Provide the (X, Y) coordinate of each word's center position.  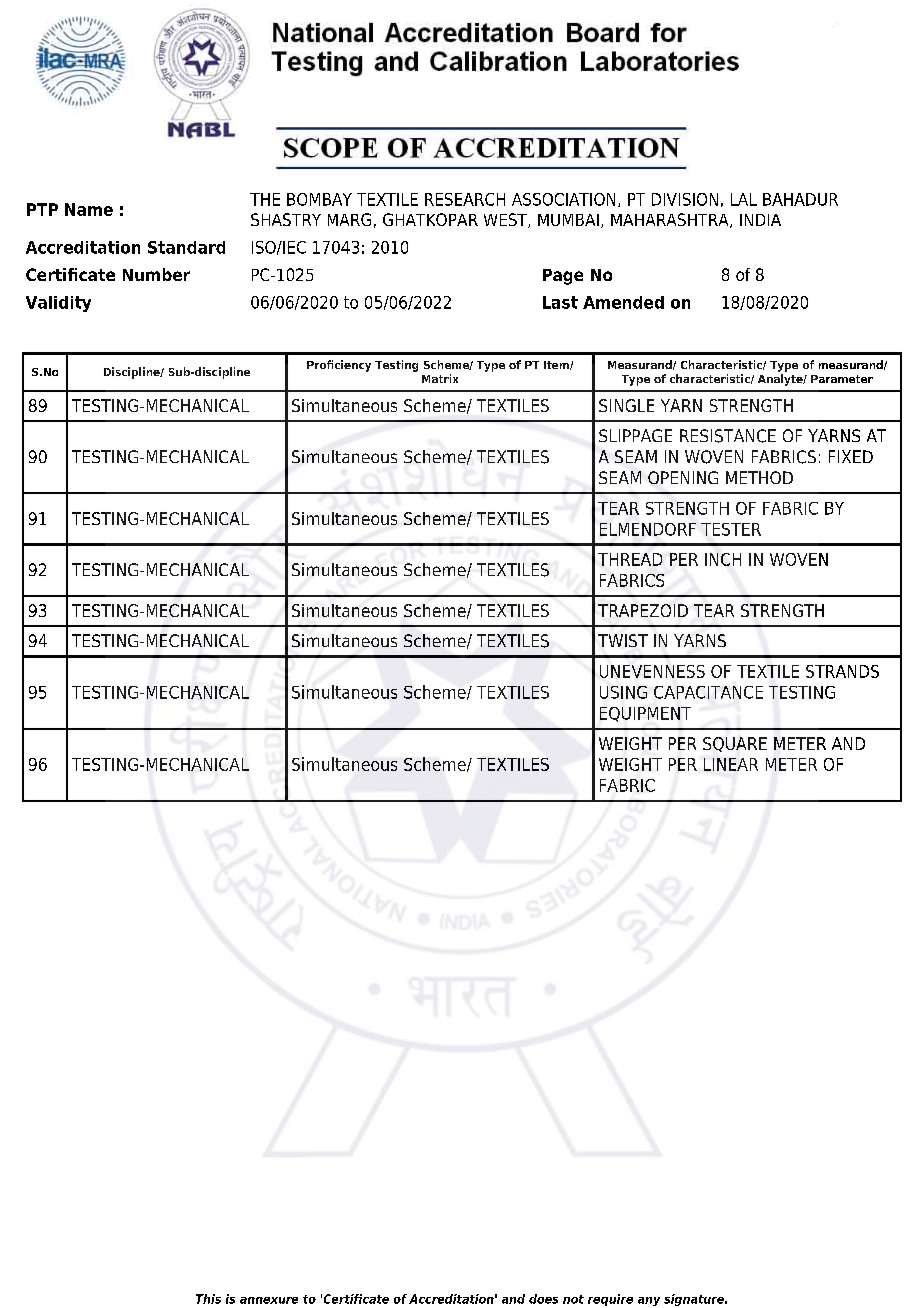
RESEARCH (465, 199)
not (573, 1299)
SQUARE (735, 744)
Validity (58, 304)
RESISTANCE (728, 436)
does (543, 1299)
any (649, 1301)
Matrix (440, 378)
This (208, 1299)
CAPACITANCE (708, 692)
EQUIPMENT (645, 714)
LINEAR (731, 764)
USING (623, 692)
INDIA (760, 220)
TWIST (623, 640)
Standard (186, 247)
